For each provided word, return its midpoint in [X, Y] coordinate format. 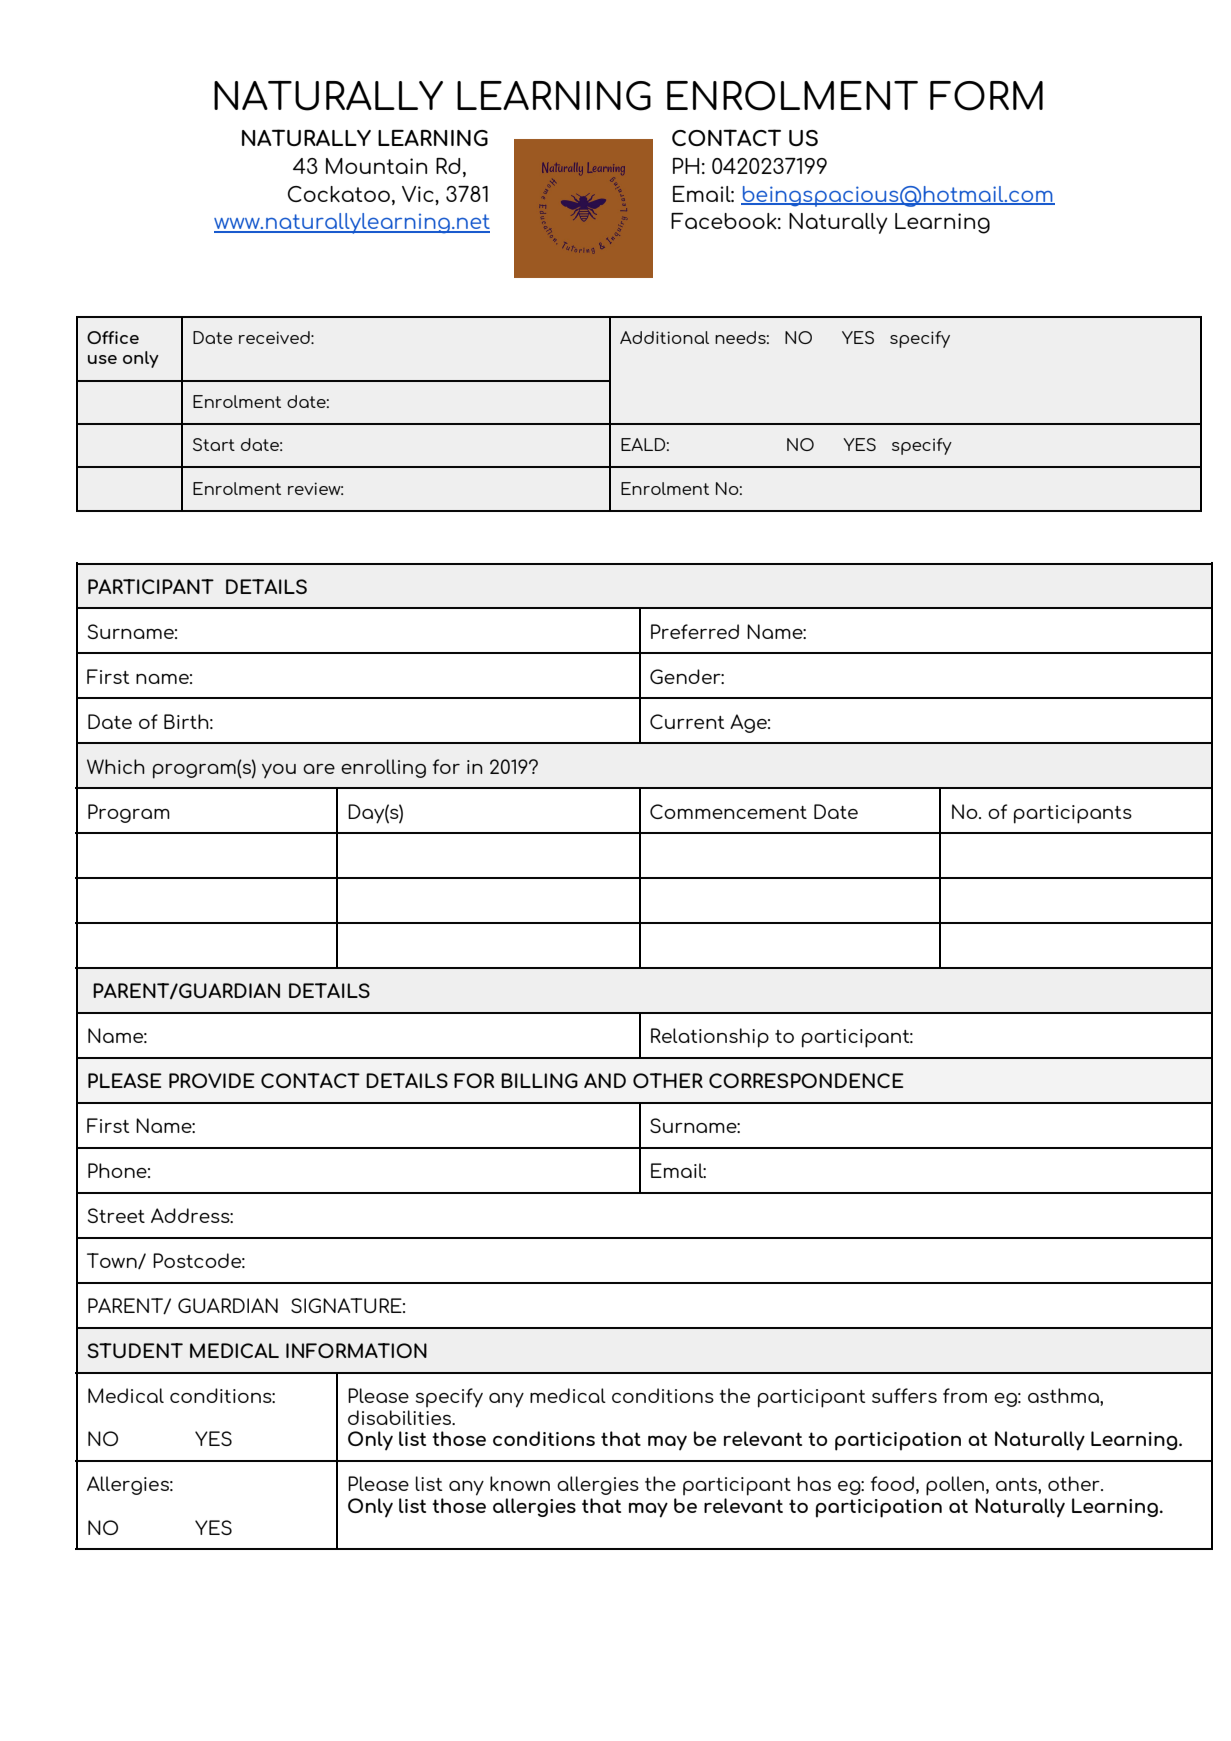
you [279, 771]
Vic [419, 194]
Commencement [728, 811]
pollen [955, 1486]
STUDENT [135, 1350]
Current [687, 721]
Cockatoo [339, 194]
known [520, 1483]
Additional [664, 337]
